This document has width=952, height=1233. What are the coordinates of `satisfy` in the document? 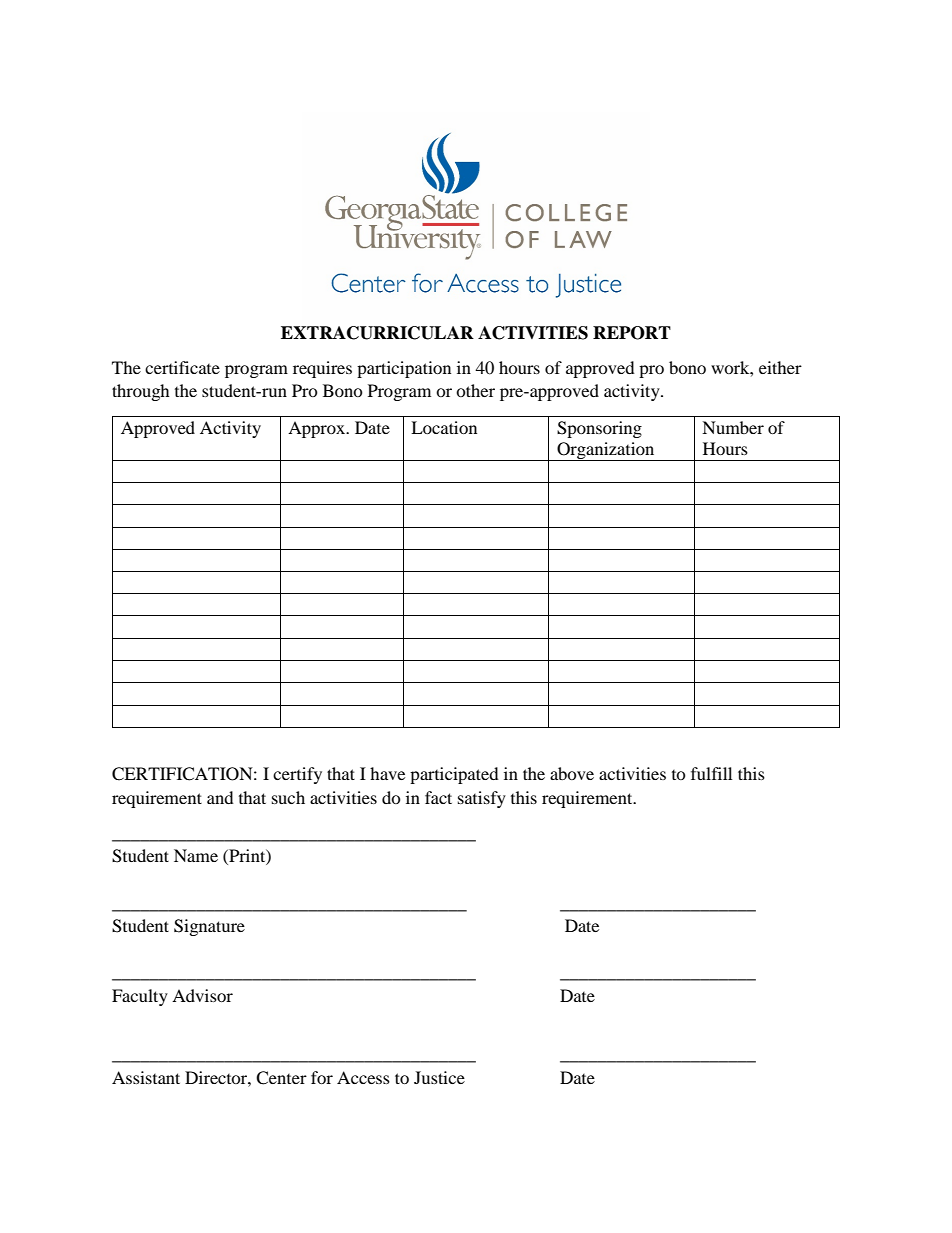 It's located at (482, 799).
